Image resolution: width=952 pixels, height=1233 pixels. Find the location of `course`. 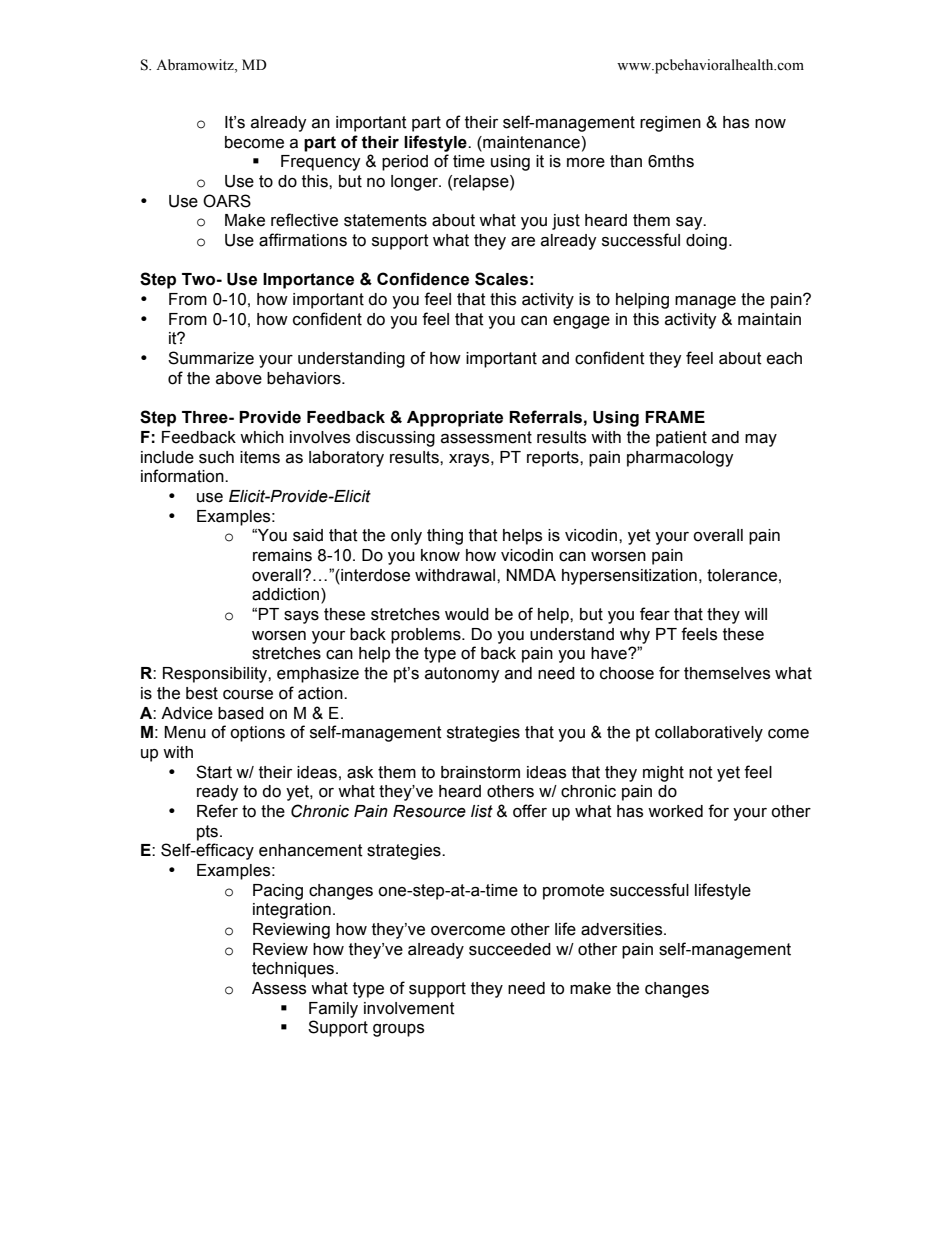

course is located at coordinates (248, 695).
